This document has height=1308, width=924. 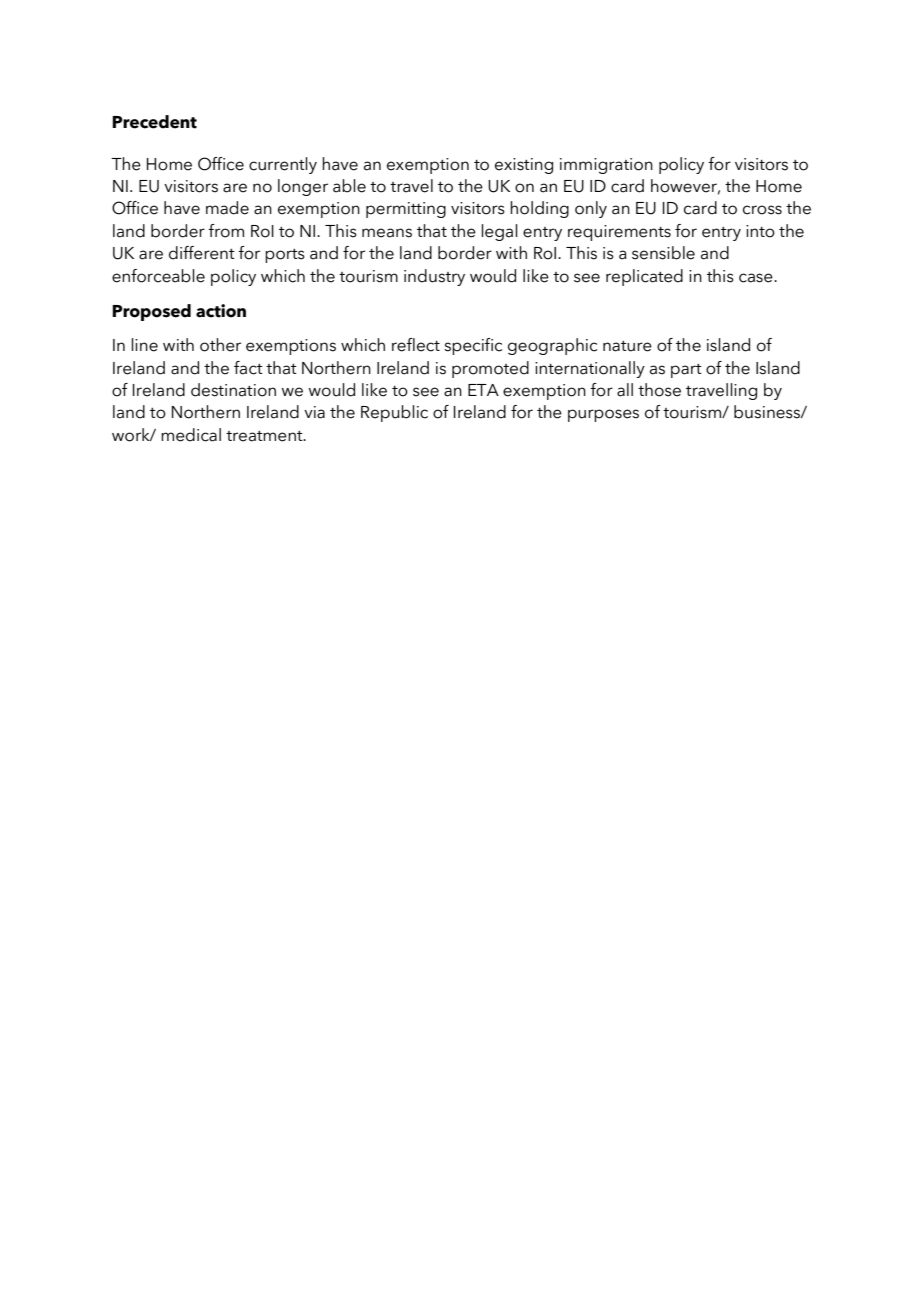 What do you see at coordinates (406, 210) in the document?
I see `permitting` at bounding box center [406, 210].
